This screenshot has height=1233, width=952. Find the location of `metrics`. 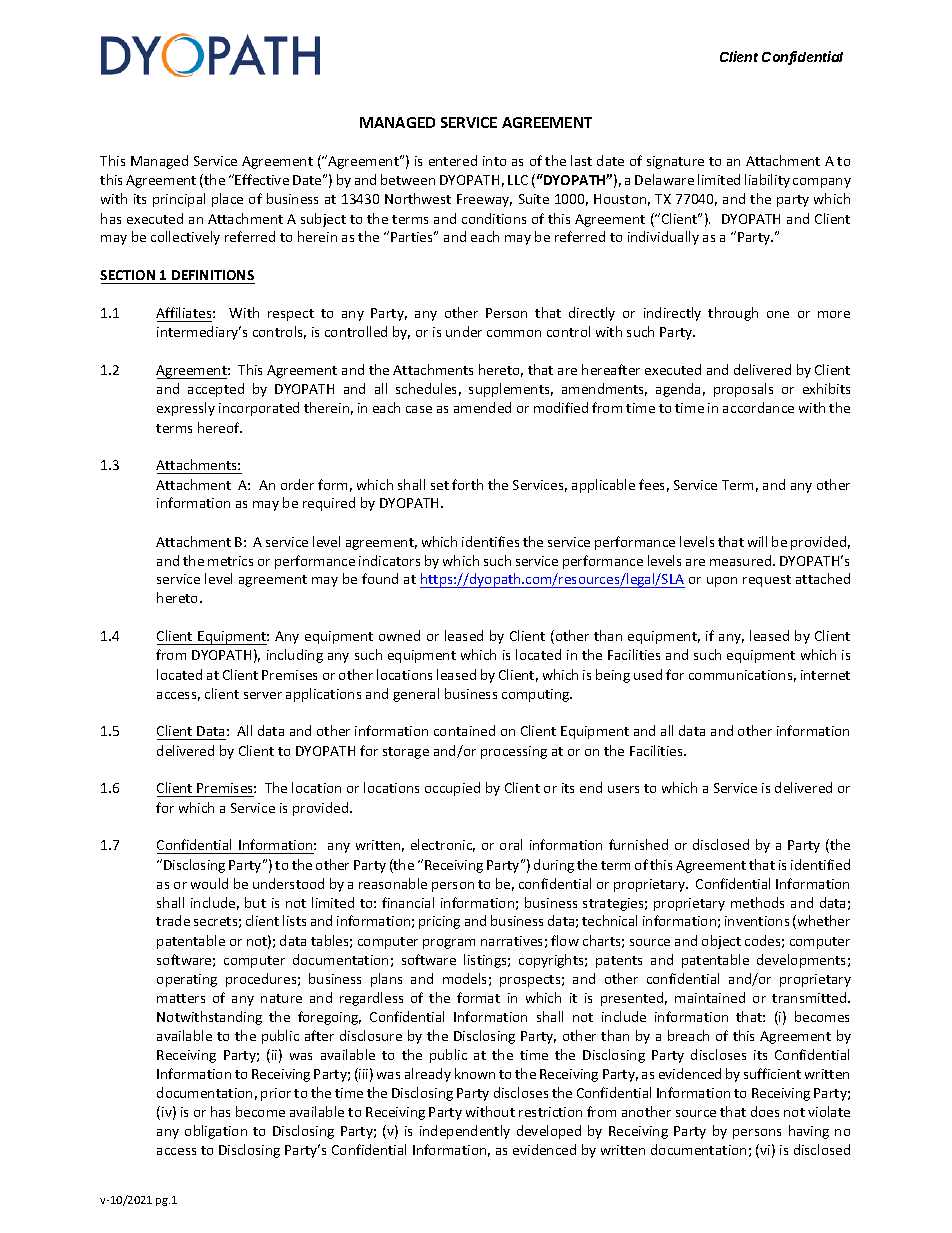

metrics is located at coordinates (230, 561).
